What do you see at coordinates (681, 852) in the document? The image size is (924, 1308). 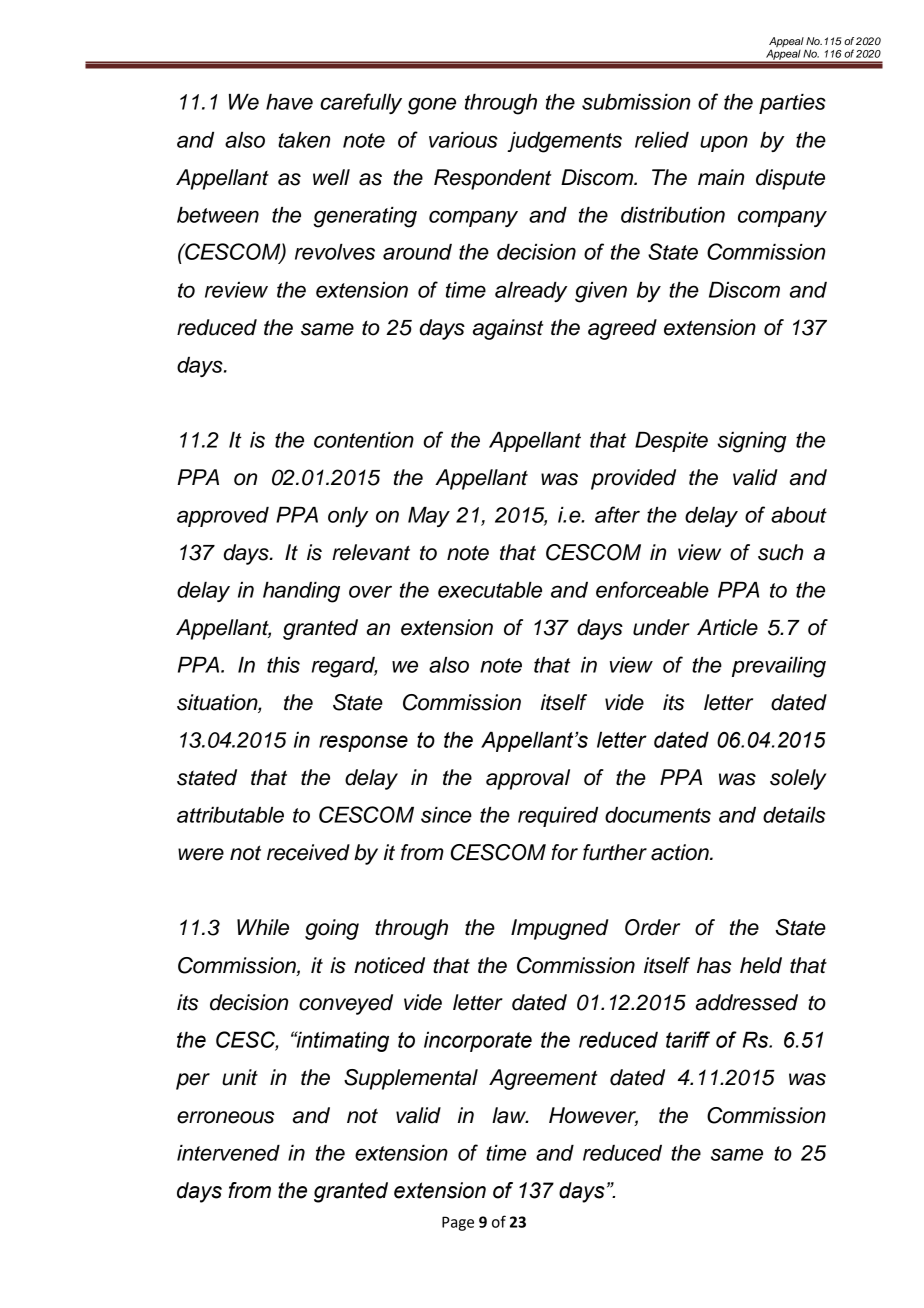 I see `action` at bounding box center [681, 852].
